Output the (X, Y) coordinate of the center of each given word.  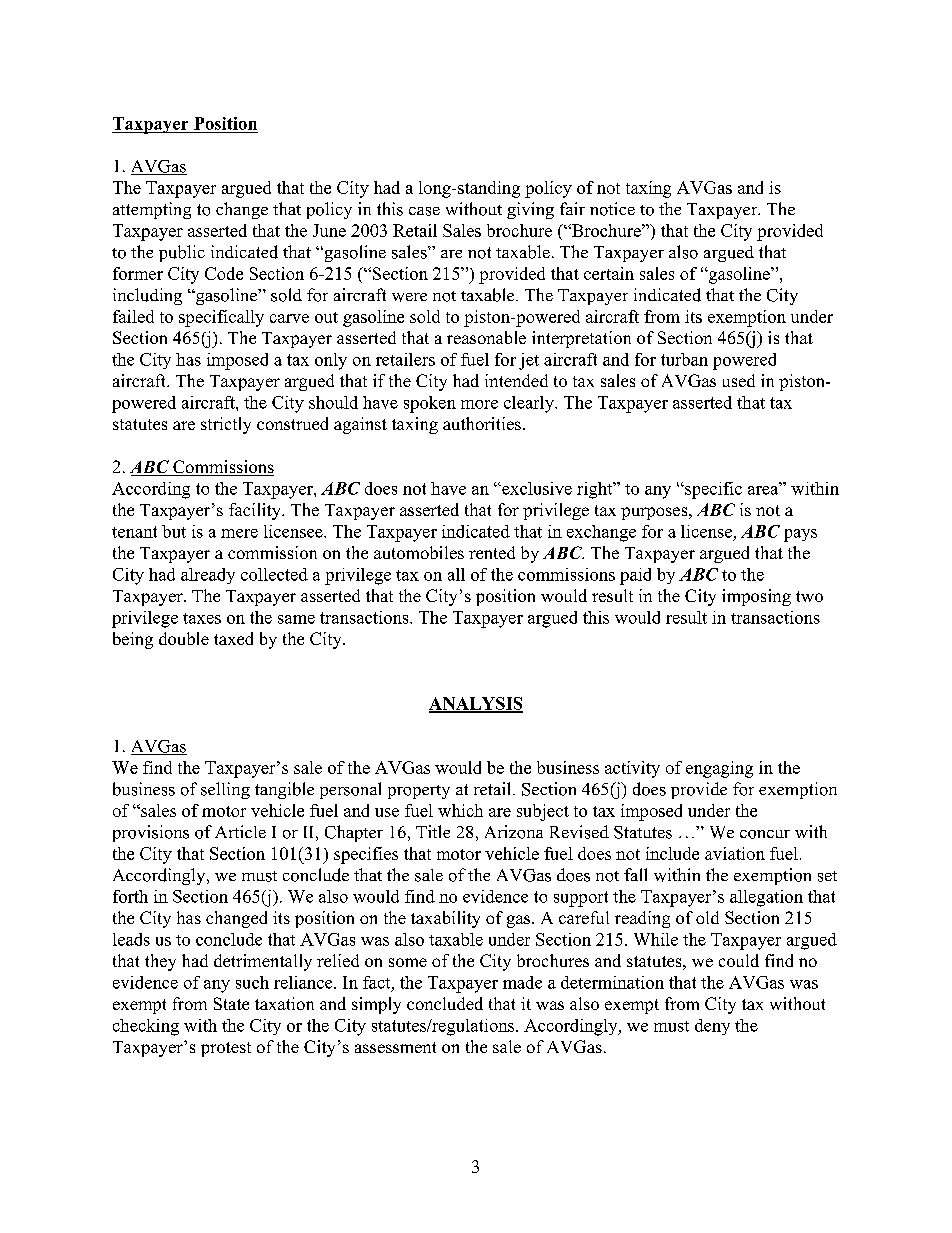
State (231, 1003)
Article (240, 831)
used (739, 380)
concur (765, 834)
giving (530, 210)
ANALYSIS (476, 704)
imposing (756, 597)
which (460, 810)
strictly (226, 425)
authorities (482, 423)
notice (612, 209)
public (182, 253)
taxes (202, 618)
